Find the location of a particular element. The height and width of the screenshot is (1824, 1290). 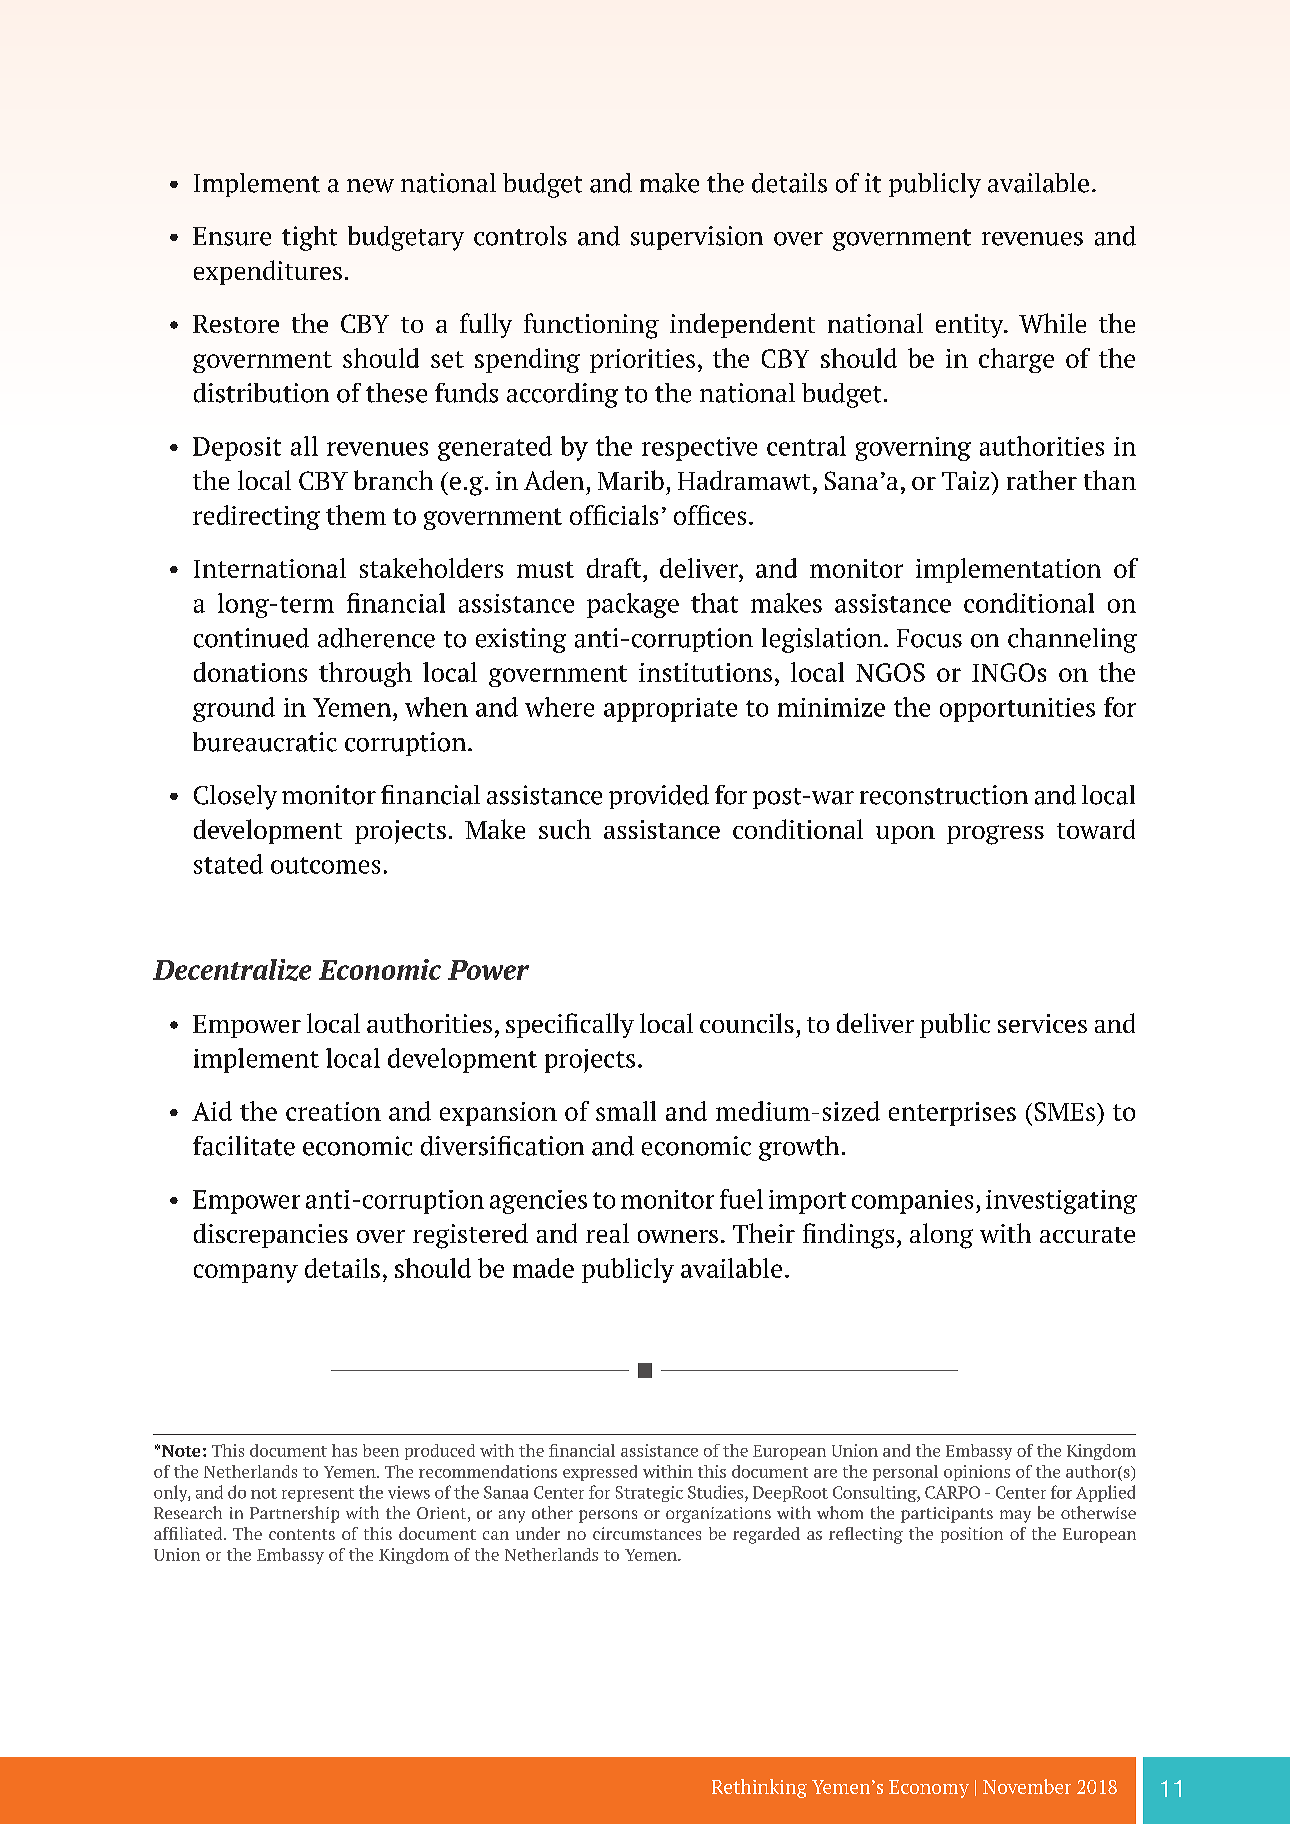

entity is located at coordinates (971, 326).
